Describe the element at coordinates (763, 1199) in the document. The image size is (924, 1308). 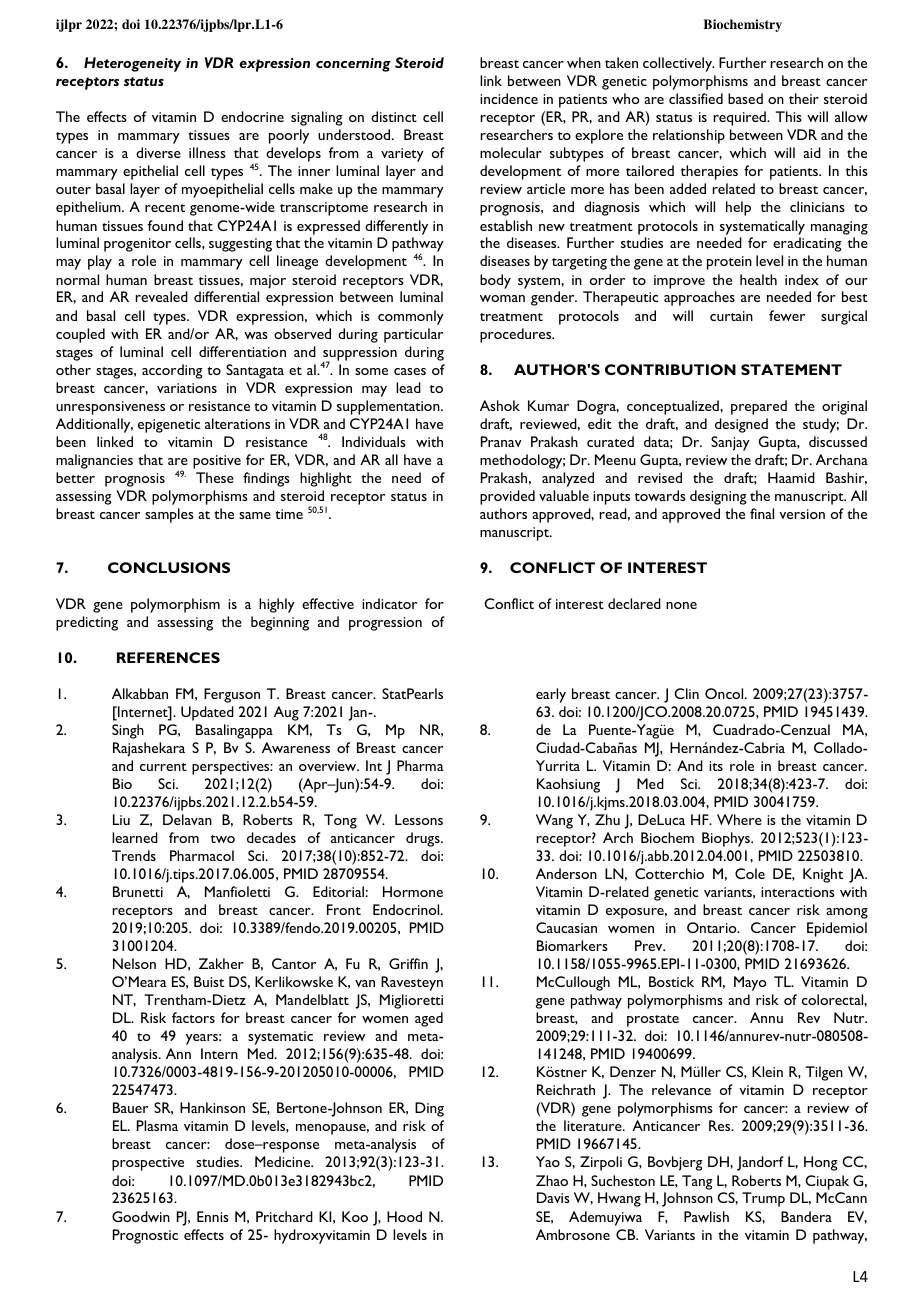
I see `Trump` at that location.
